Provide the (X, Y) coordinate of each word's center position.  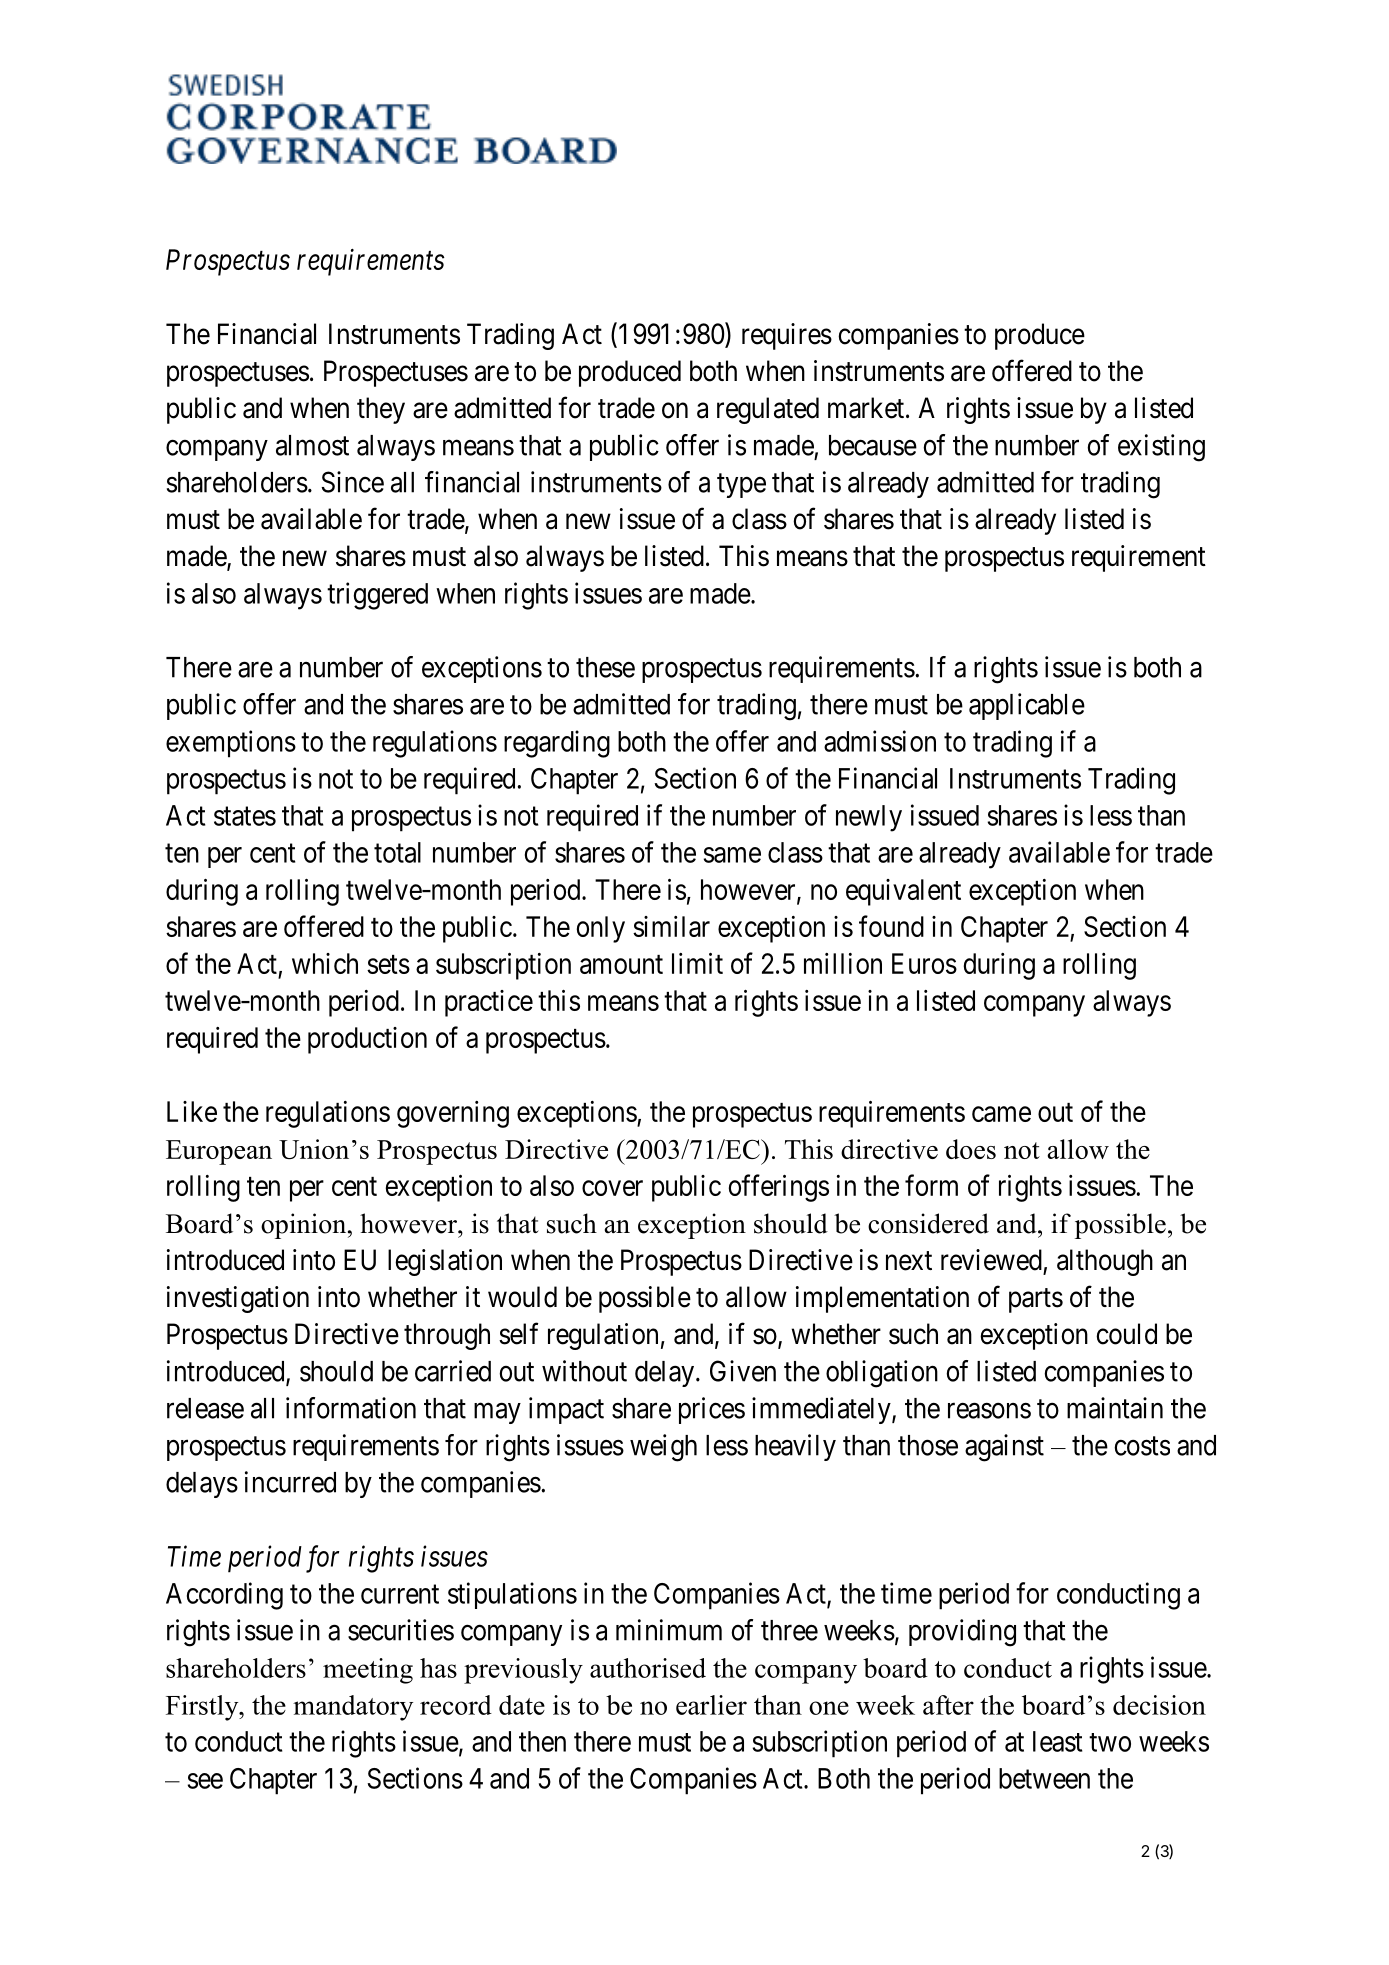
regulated (768, 410)
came (1001, 1114)
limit (697, 963)
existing (1161, 448)
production (367, 1040)
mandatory (353, 1708)
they (381, 410)
